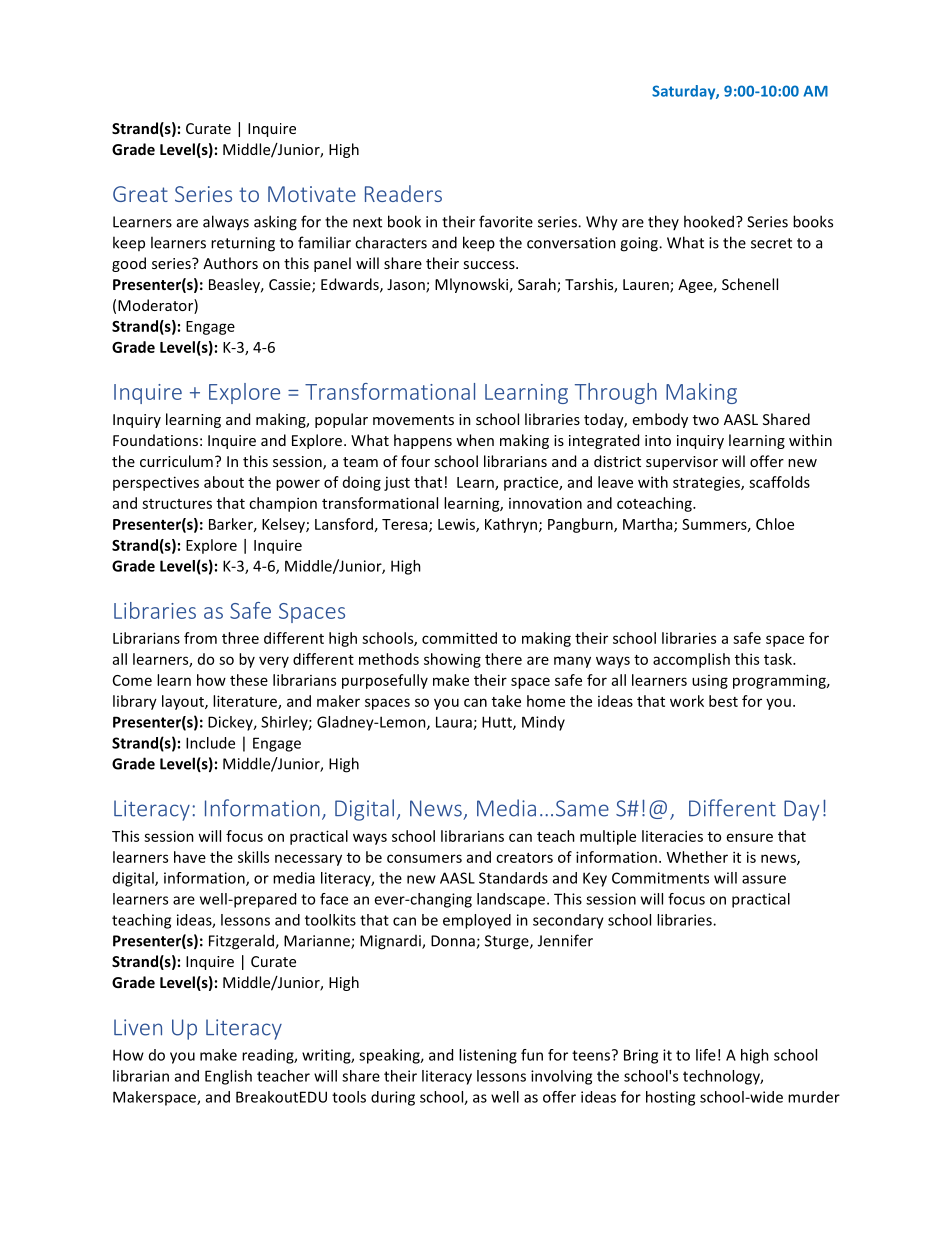 This document has height=1233, width=952. What do you see at coordinates (457, 525) in the document?
I see `Lewis` at bounding box center [457, 525].
